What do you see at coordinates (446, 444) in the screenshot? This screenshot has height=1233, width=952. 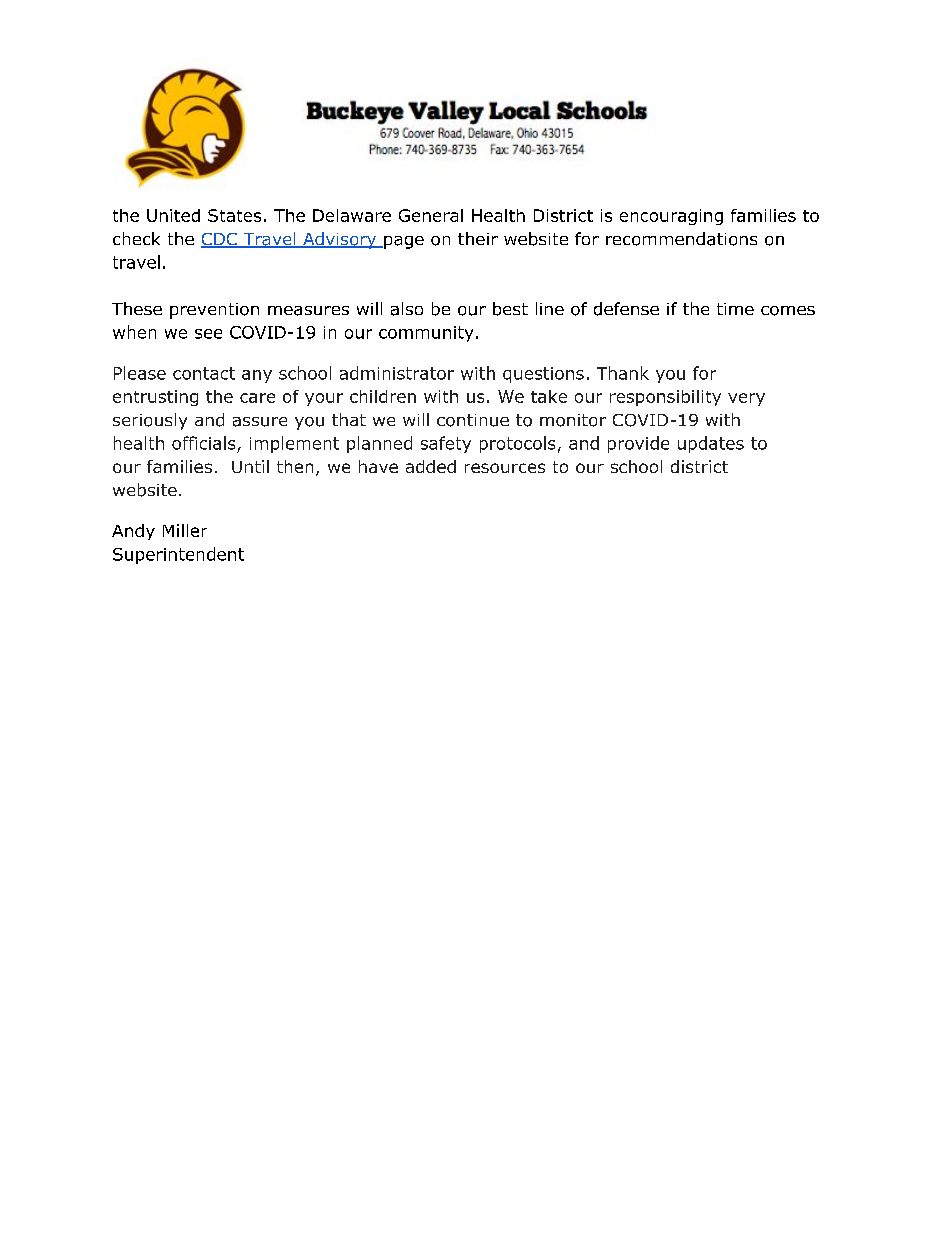 I see `safety` at bounding box center [446, 444].
